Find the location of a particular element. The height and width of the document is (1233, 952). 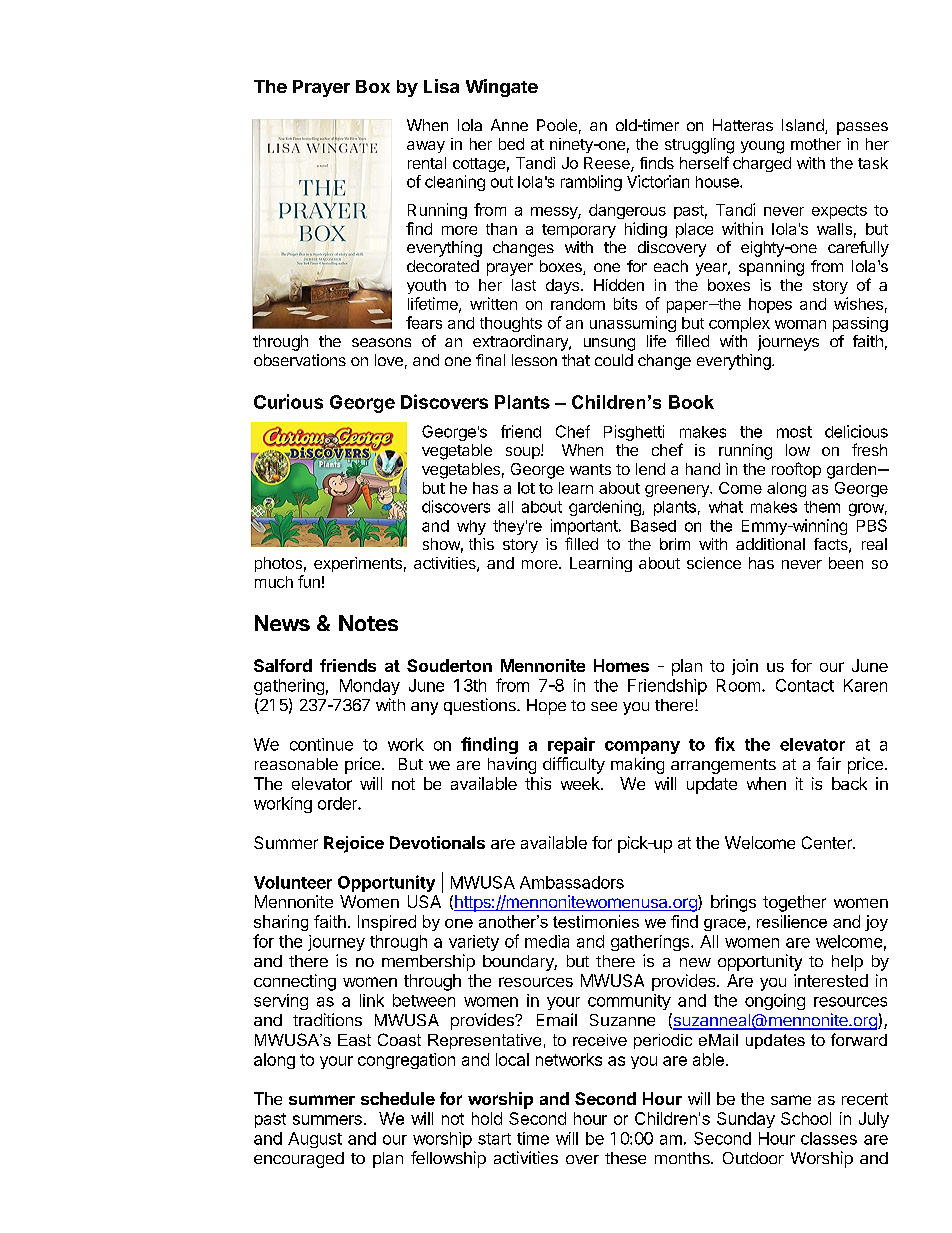

Inspired is located at coordinates (387, 923).
